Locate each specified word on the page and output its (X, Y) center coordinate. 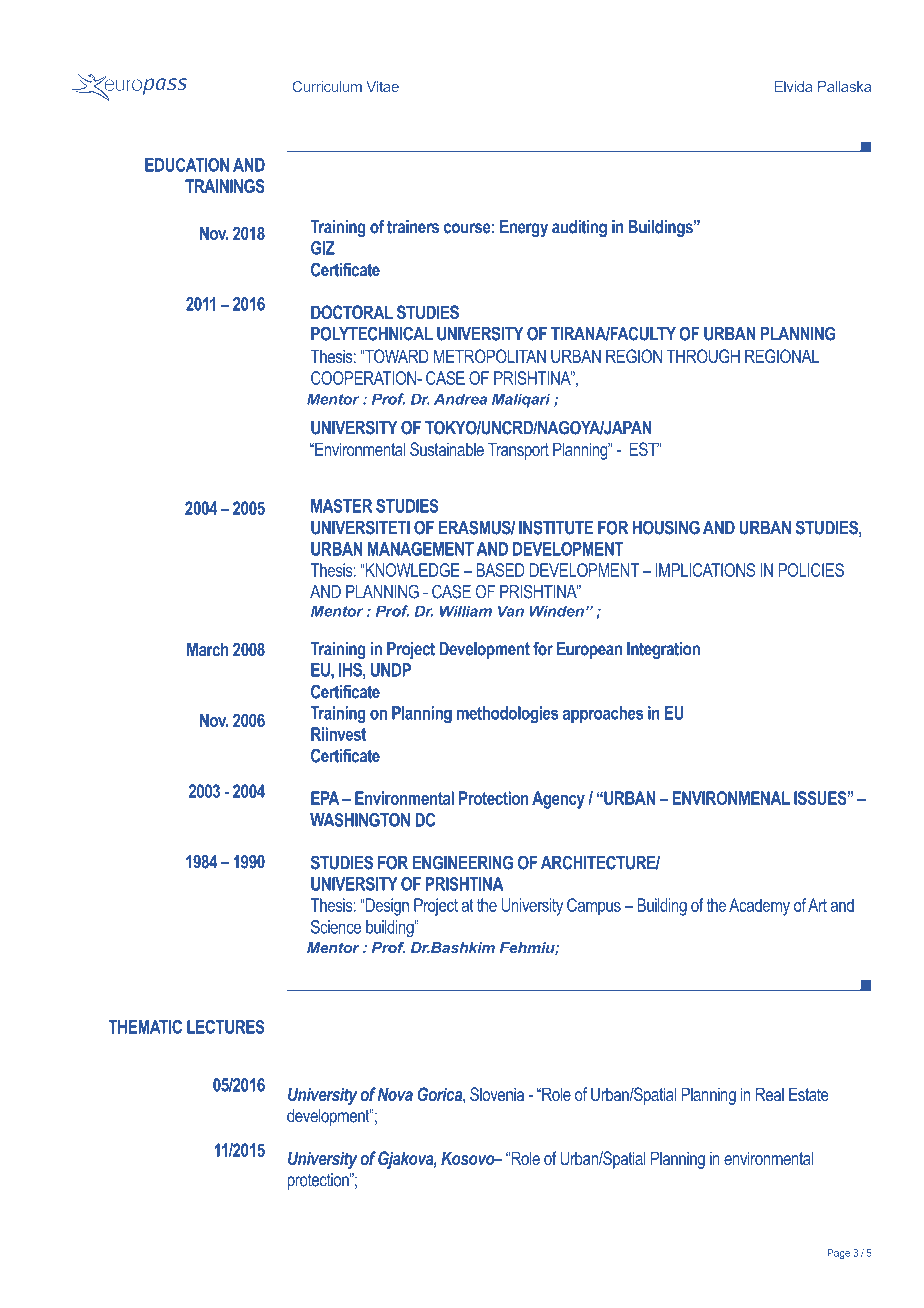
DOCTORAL (352, 312)
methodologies (507, 715)
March (208, 649)
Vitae (382, 86)
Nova (395, 1094)
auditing (579, 228)
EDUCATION (187, 165)
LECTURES (226, 1027)
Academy (759, 907)
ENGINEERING (463, 862)
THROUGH (703, 356)
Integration (663, 650)
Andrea (460, 399)
